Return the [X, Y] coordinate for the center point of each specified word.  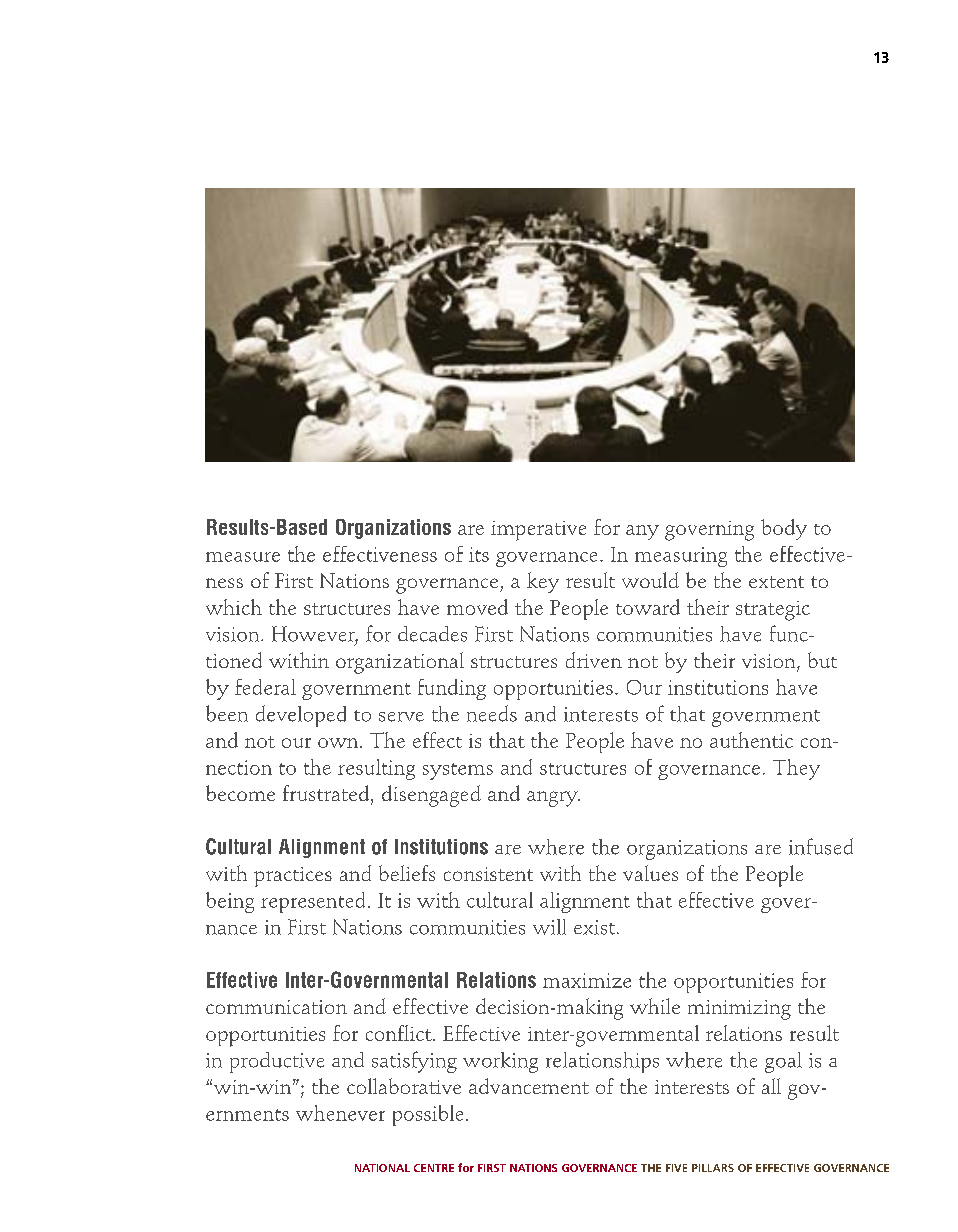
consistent [488, 874]
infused [821, 846]
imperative [538, 531]
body [784, 529]
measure [243, 557]
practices [293, 877]
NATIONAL [382, 1168]
